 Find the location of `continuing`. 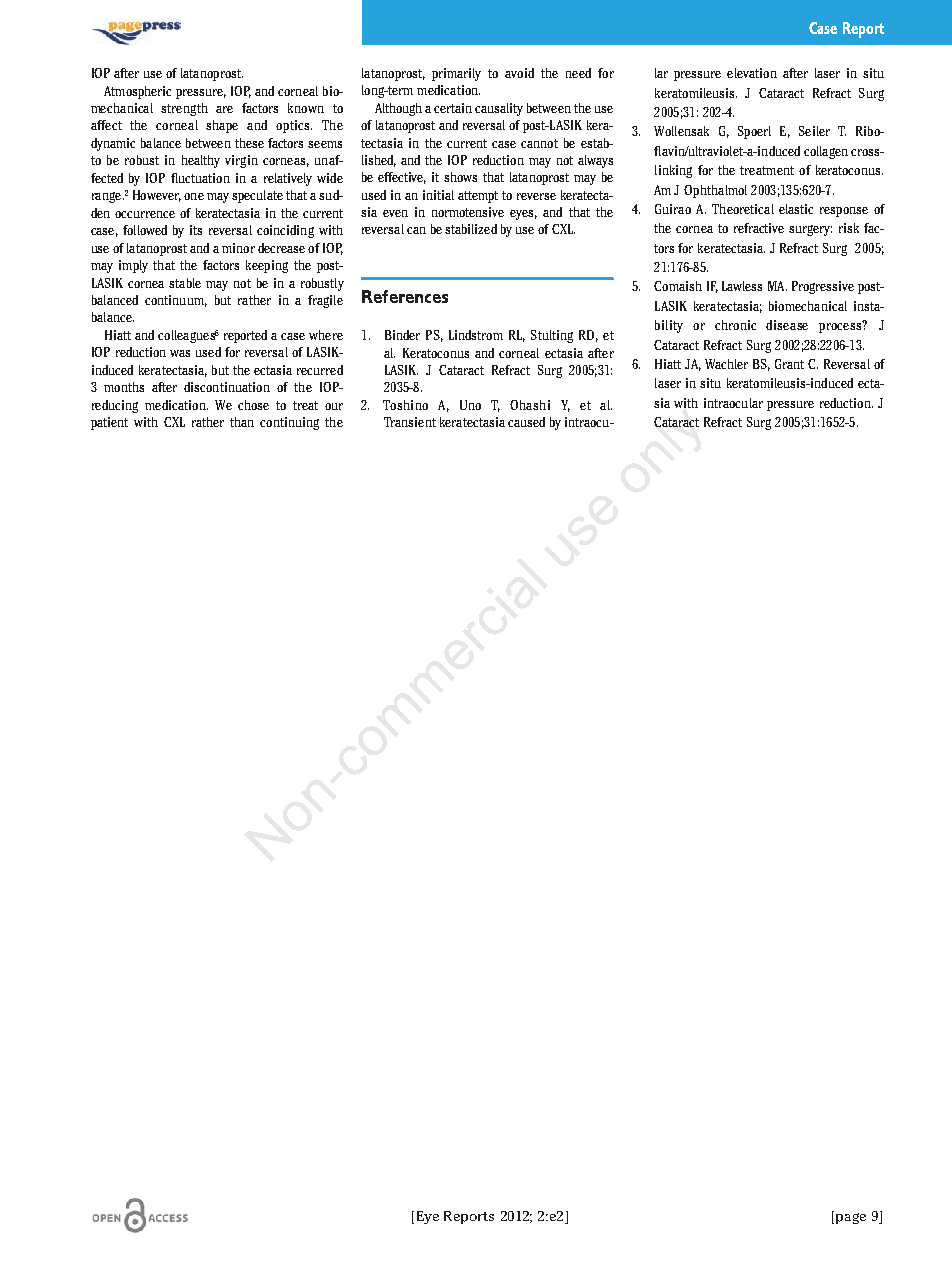

continuing is located at coordinates (289, 423).
